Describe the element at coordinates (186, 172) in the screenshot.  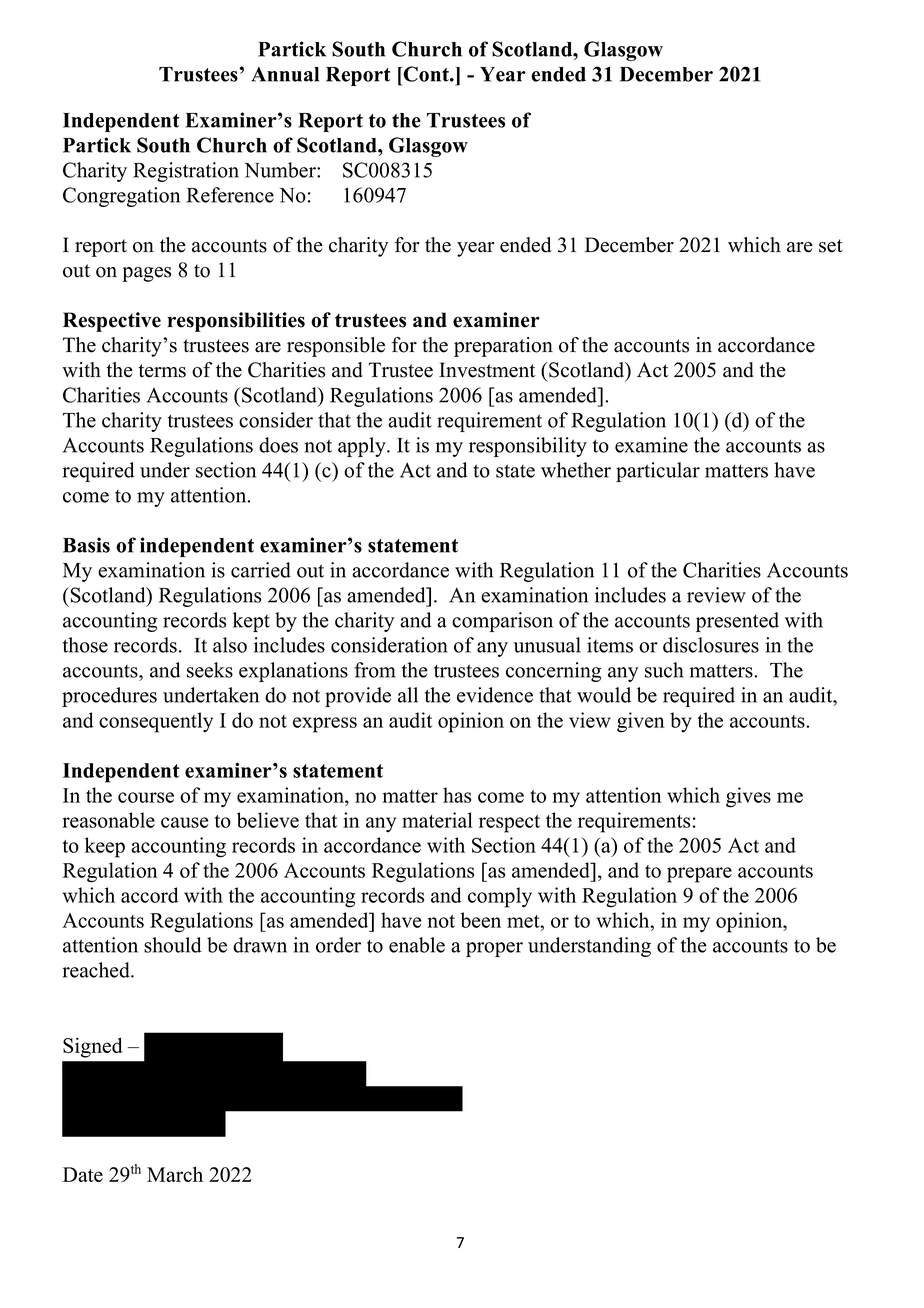
I see `Registration` at that location.
